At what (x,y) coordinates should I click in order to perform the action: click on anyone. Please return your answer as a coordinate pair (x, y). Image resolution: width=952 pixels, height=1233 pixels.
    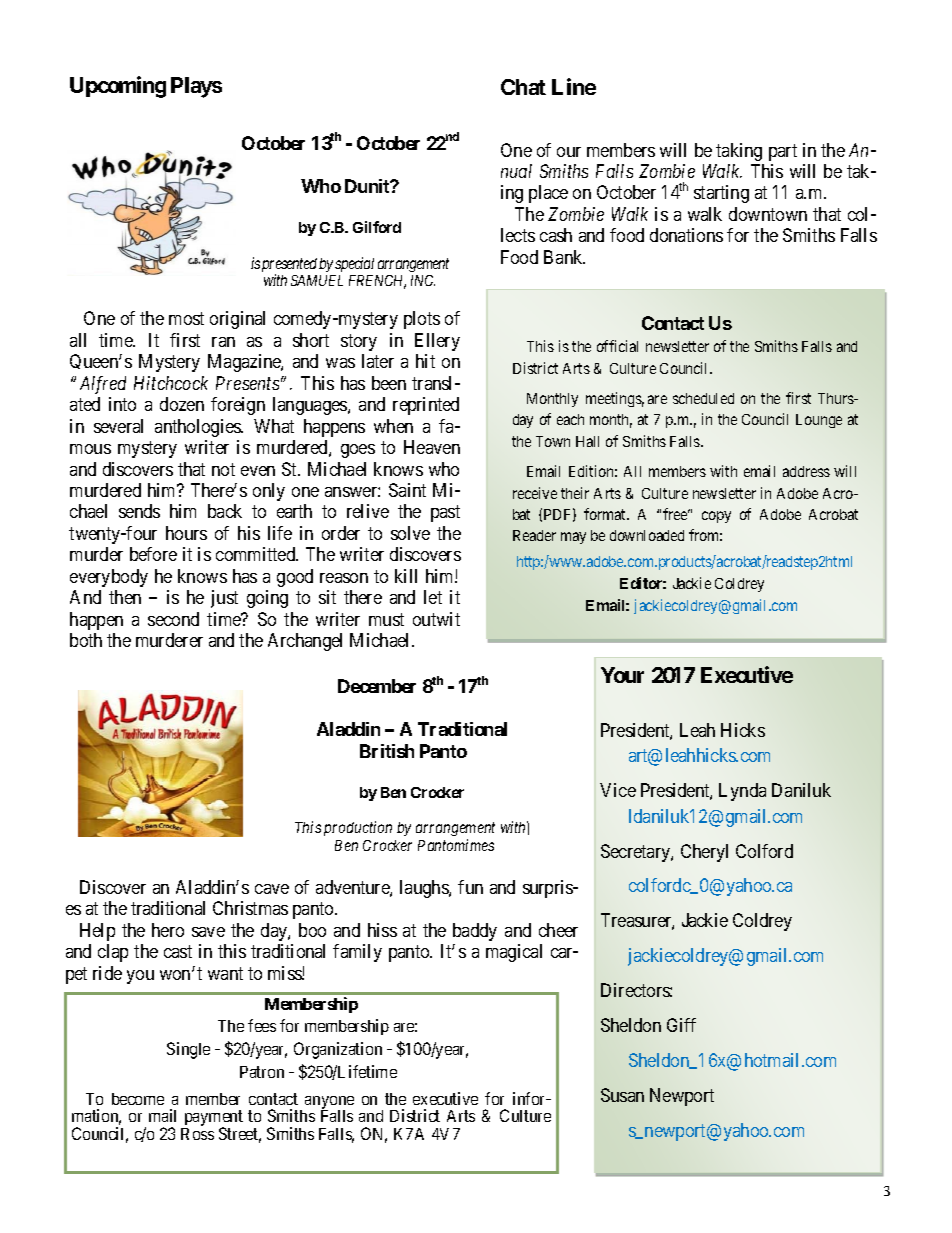
    Looking at the image, I should click on (329, 1103).
